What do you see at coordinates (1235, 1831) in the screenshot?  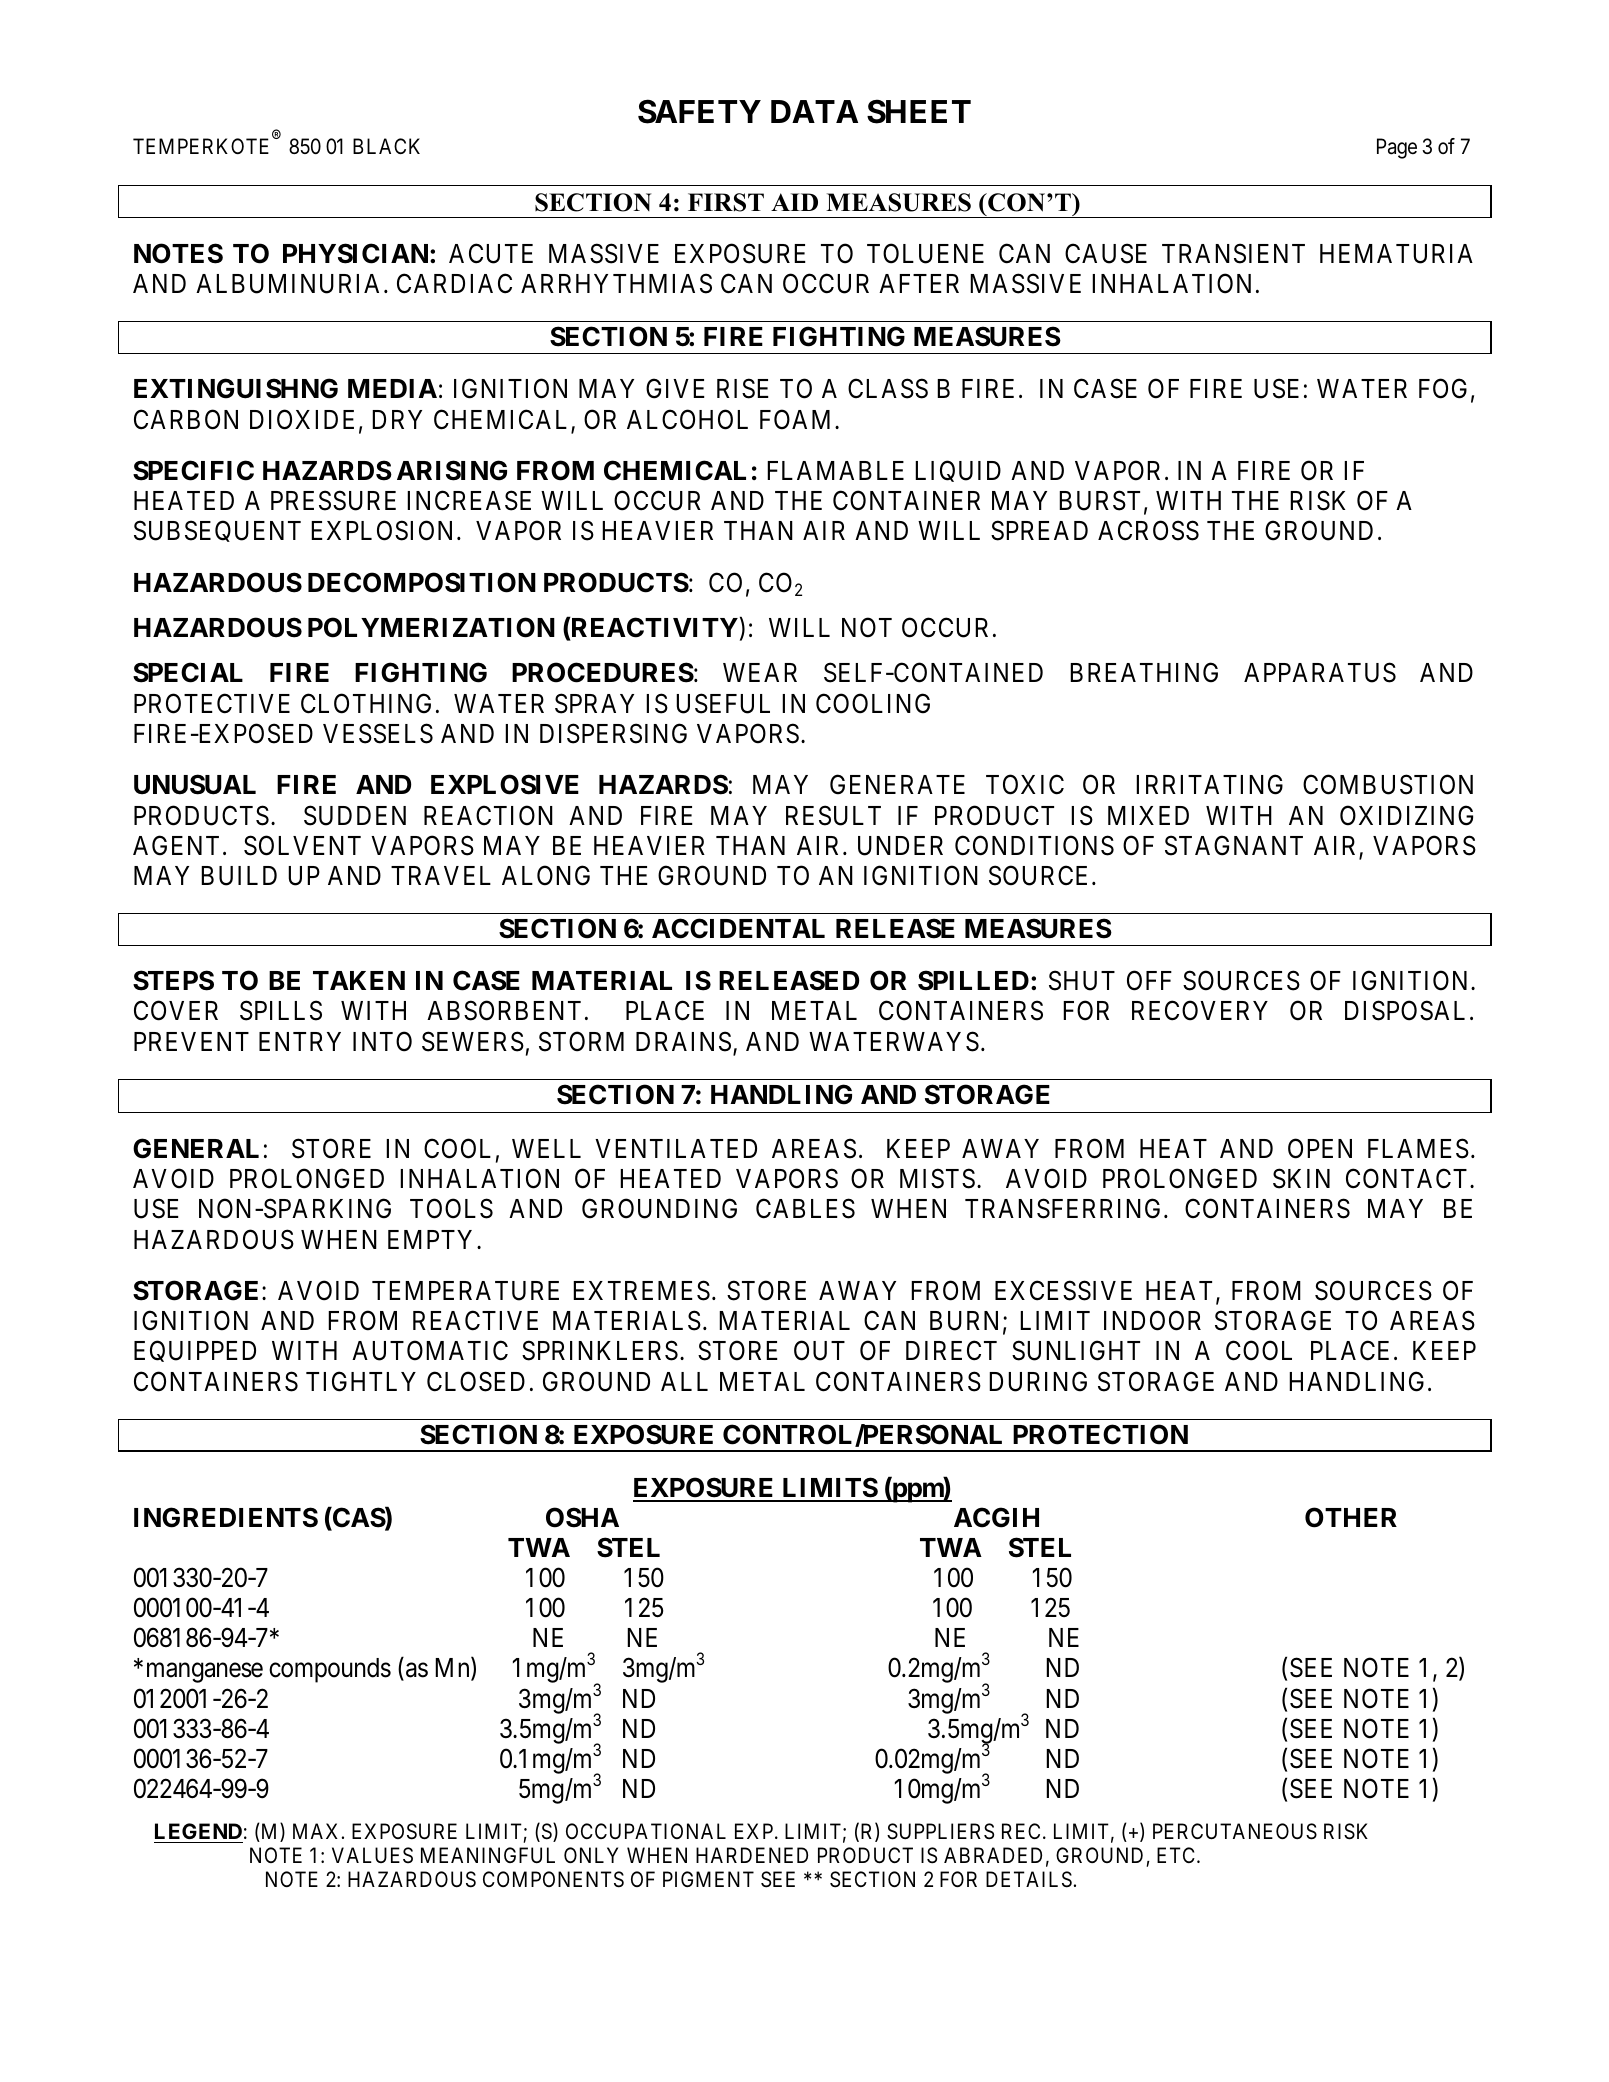 I see `PERCUTANEOUS` at bounding box center [1235, 1831].
